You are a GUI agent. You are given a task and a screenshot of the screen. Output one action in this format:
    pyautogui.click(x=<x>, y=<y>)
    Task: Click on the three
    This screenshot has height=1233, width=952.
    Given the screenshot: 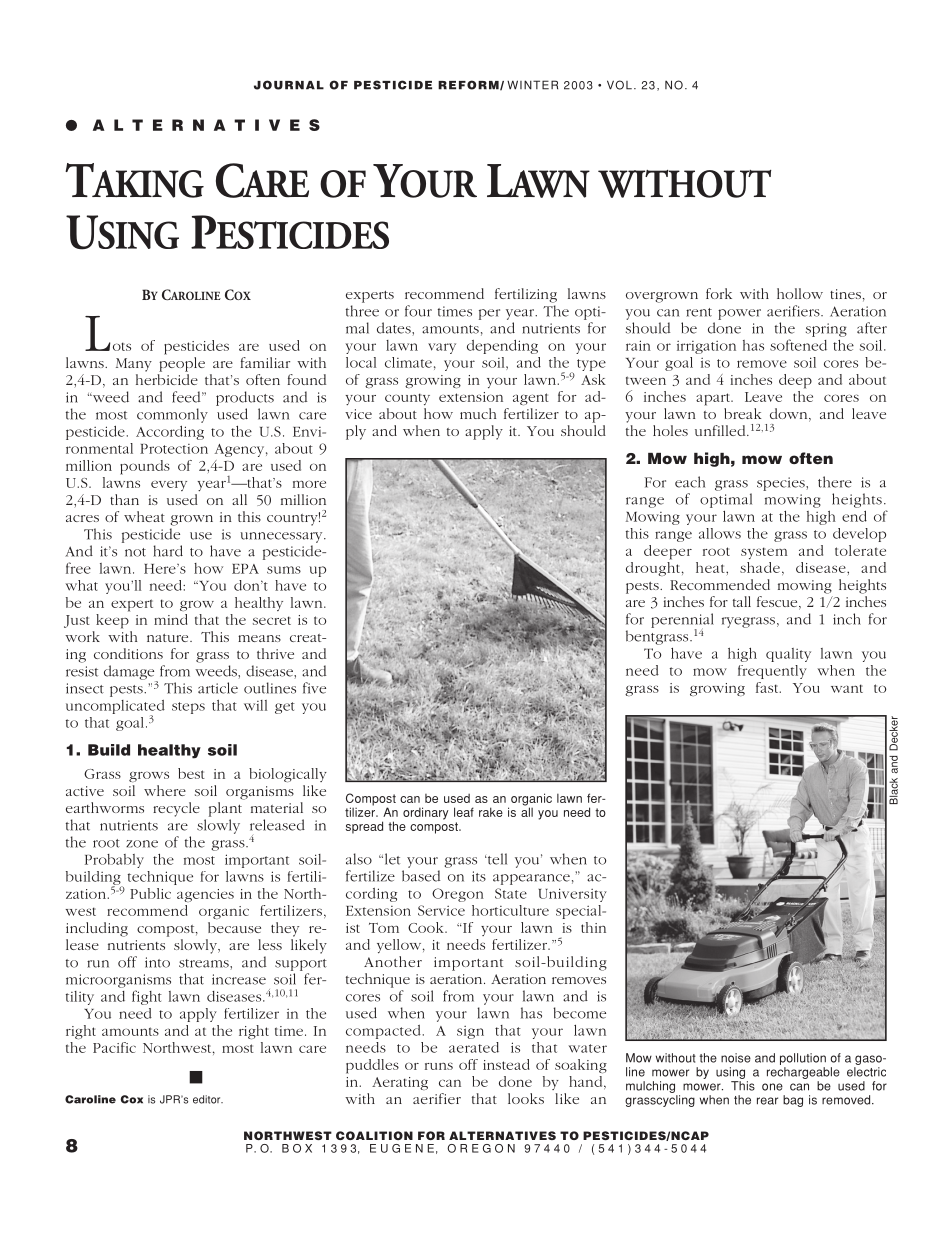 What is the action you would take?
    pyautogui.click(x=362, y=311)
